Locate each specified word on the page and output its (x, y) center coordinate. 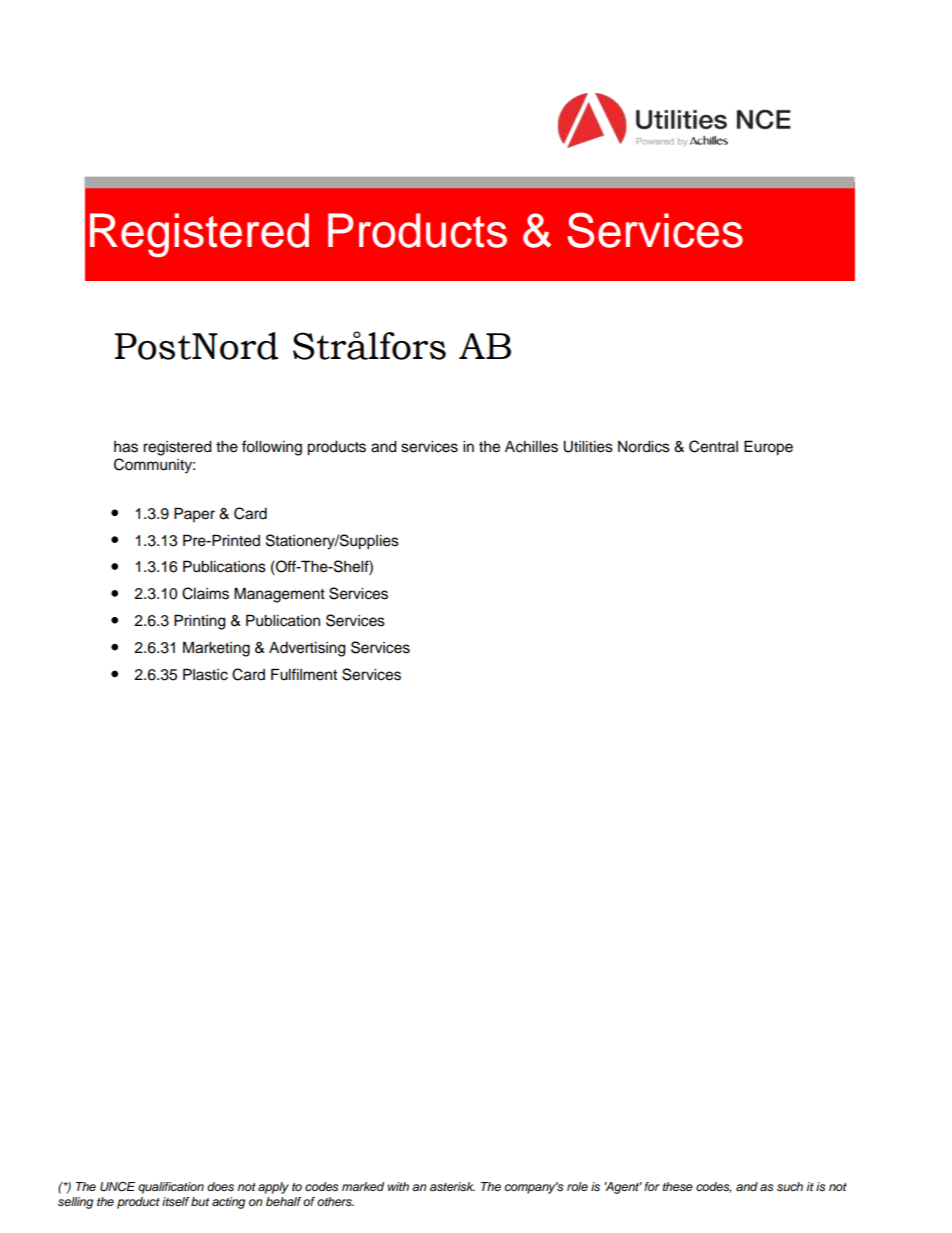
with (398, 1186)
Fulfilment (304, 674)
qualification (171, 1188)
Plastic (205, 674)
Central (713, 446)
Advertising (307, 649)
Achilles (531, 447)
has (126, 447)
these (678, 1187)
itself (176, 1202)
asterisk (452, 1186)
